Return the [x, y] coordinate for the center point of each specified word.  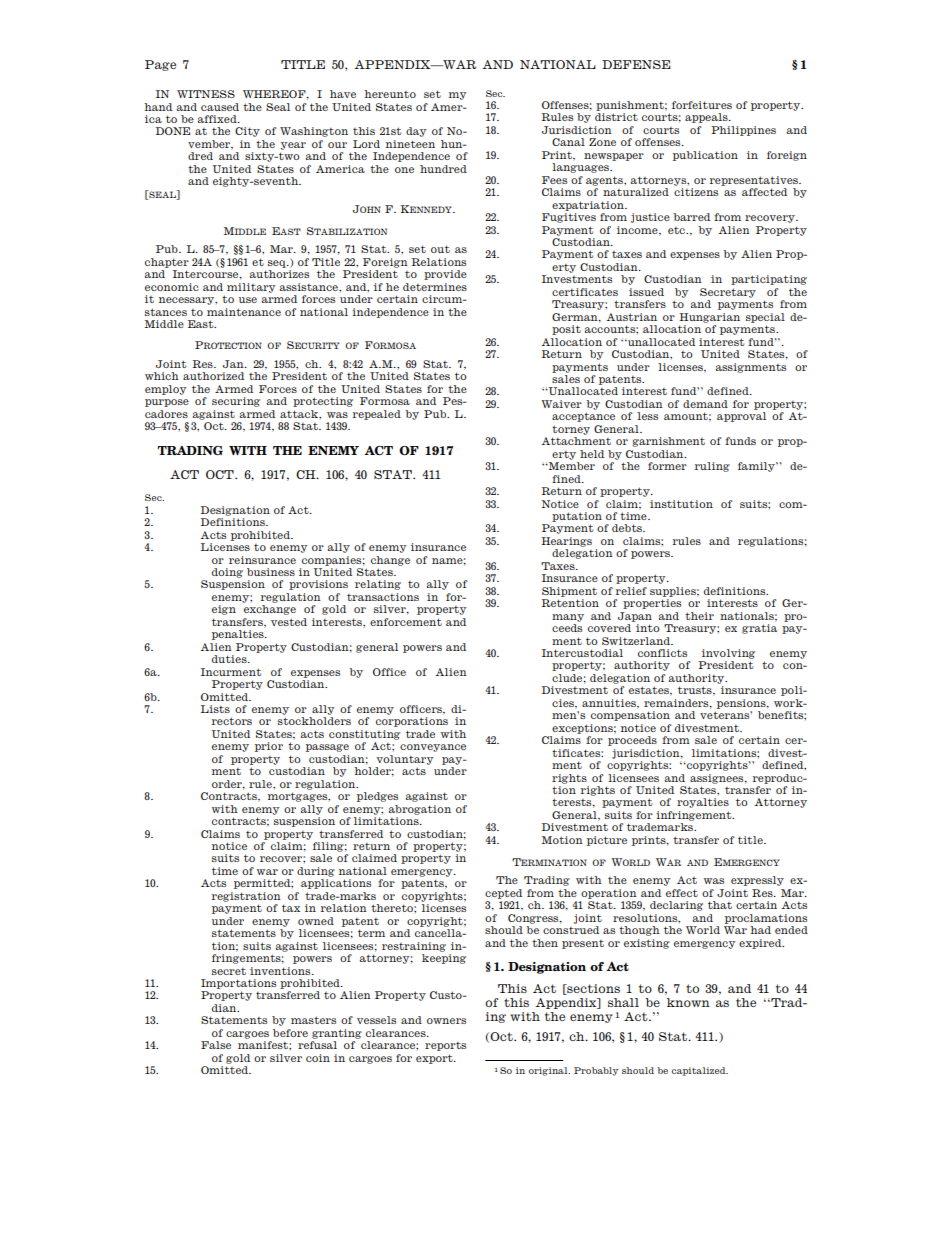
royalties [703, 803]
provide [445, 275]
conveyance [433, 748]
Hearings [566, 542]
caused [220, 107]
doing [227, 573]
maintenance [244, 312]
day [416, 132]
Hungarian [709, 318]
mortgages [299, 797]
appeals [707, 118]
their [699, 616]
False [216, 1045]
